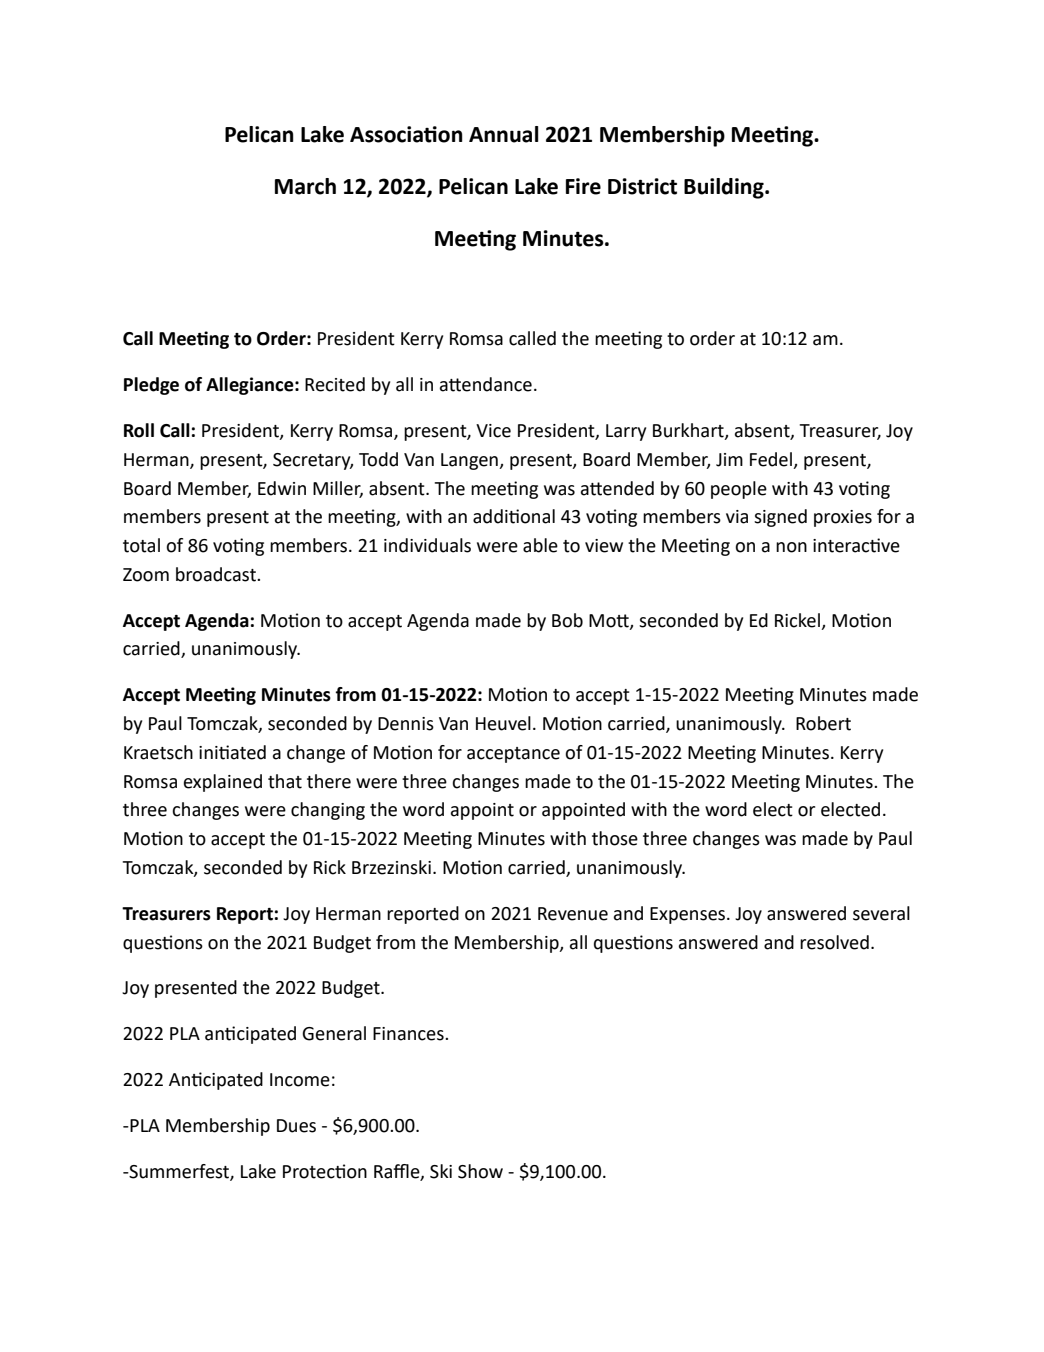 This screenshot has height=1352, width=1044. What do you see at coordinates (823, 723) in the screenshot?
I see `Robert` at bounding box center [823, 723].
